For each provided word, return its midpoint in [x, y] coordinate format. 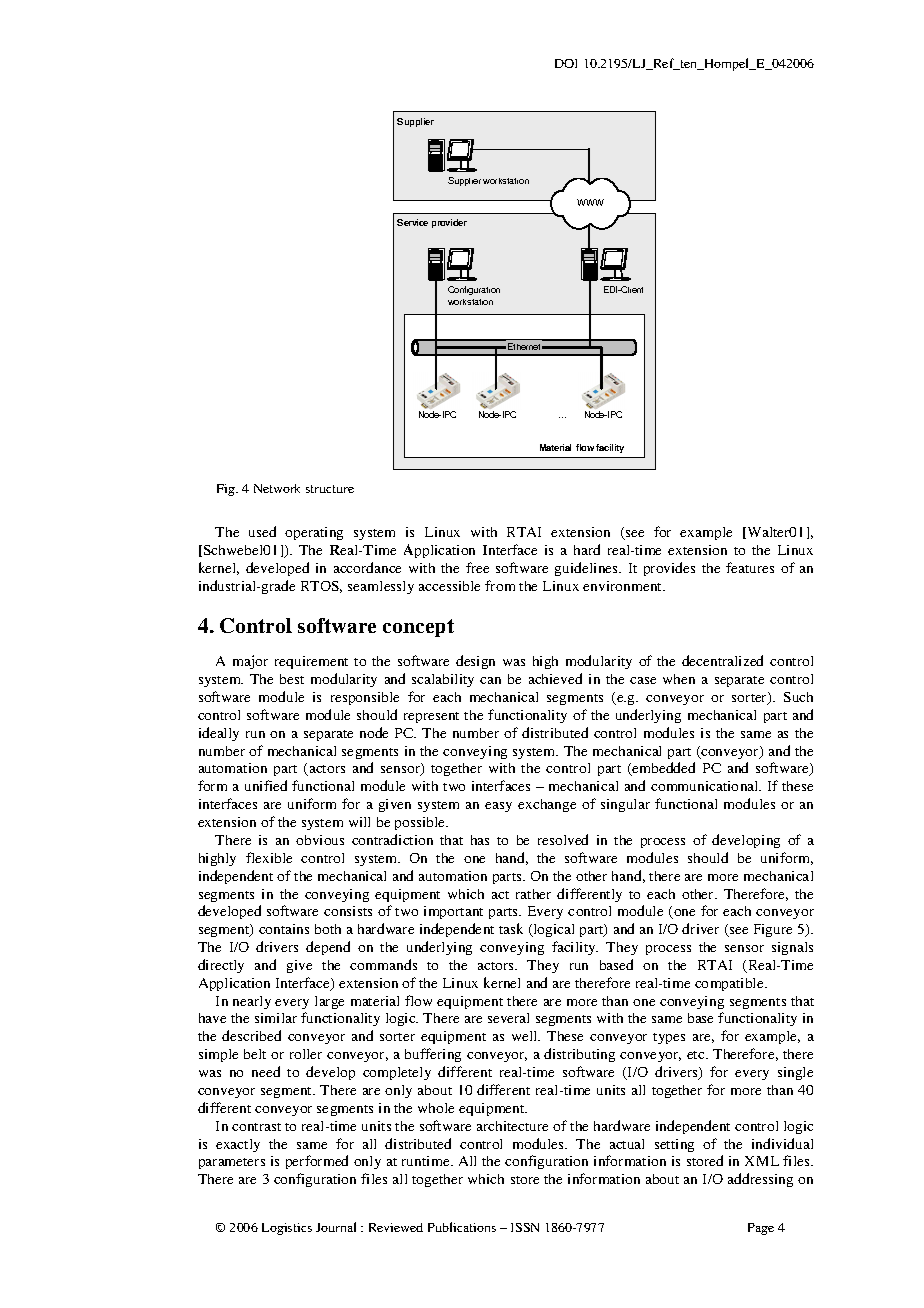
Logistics [287, 1229]
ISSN [525, 1227]
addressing [760, 1180]
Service [412, 222]
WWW [590, 202]
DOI [566, 63]
